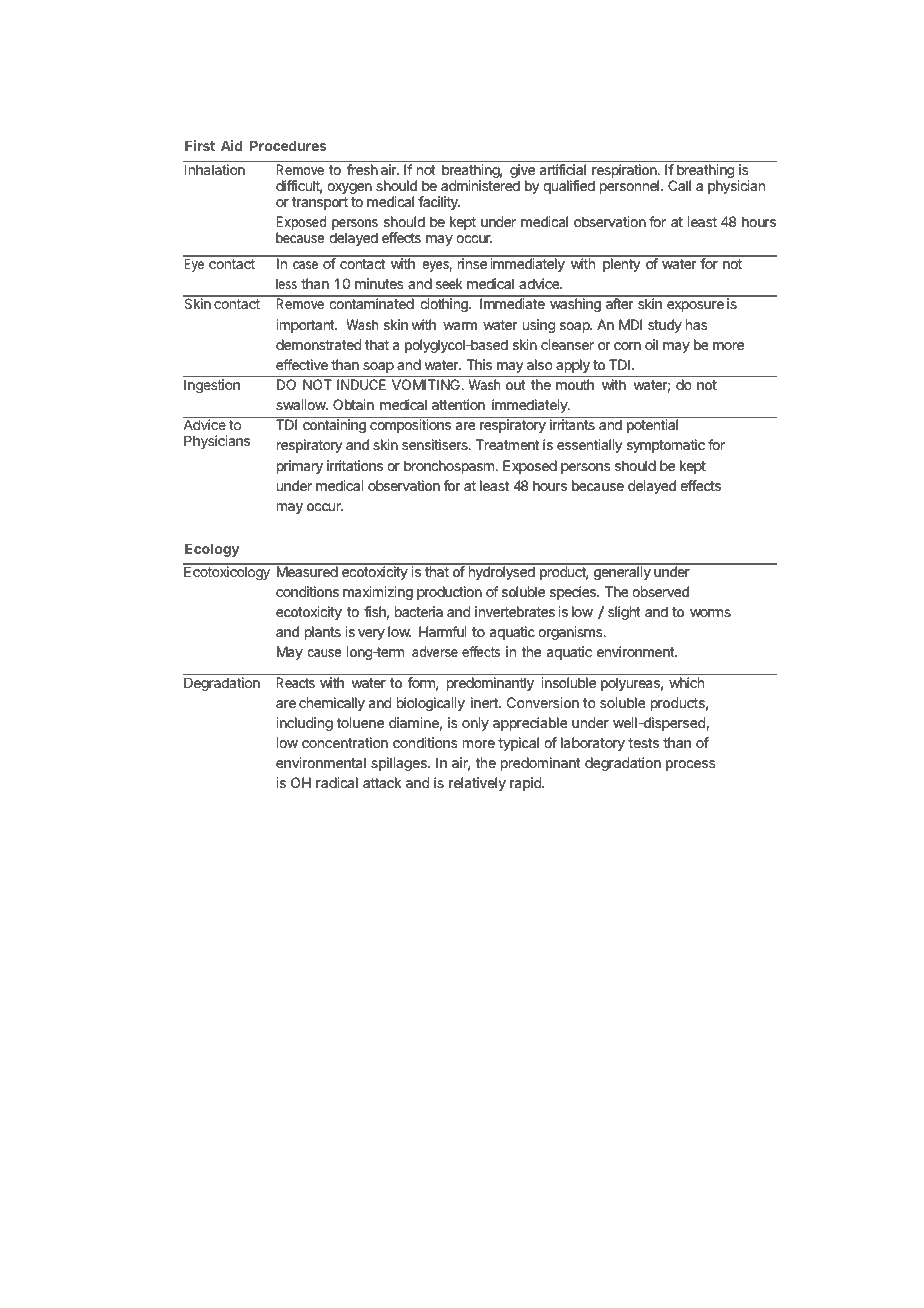 The height and width of the image is (1308, 924). Describe the element at coordinates (450, 467) in the image. I see `bronchospasm` at that location.
